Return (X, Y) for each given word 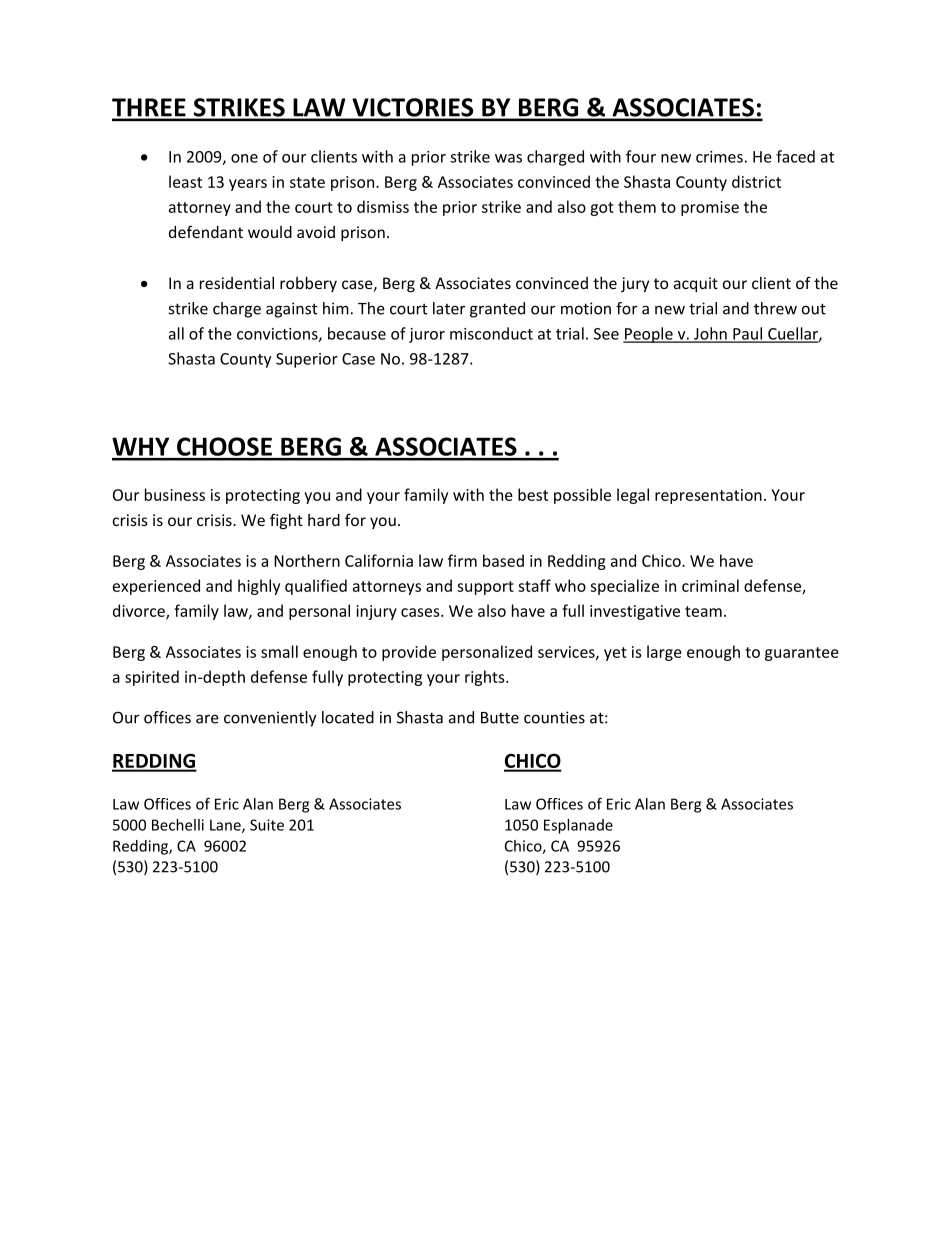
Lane (226, 826)
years (248, 185)
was (508, 158)
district (756, 181)
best (533, 494)
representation (708, 496)
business (175, 494)
